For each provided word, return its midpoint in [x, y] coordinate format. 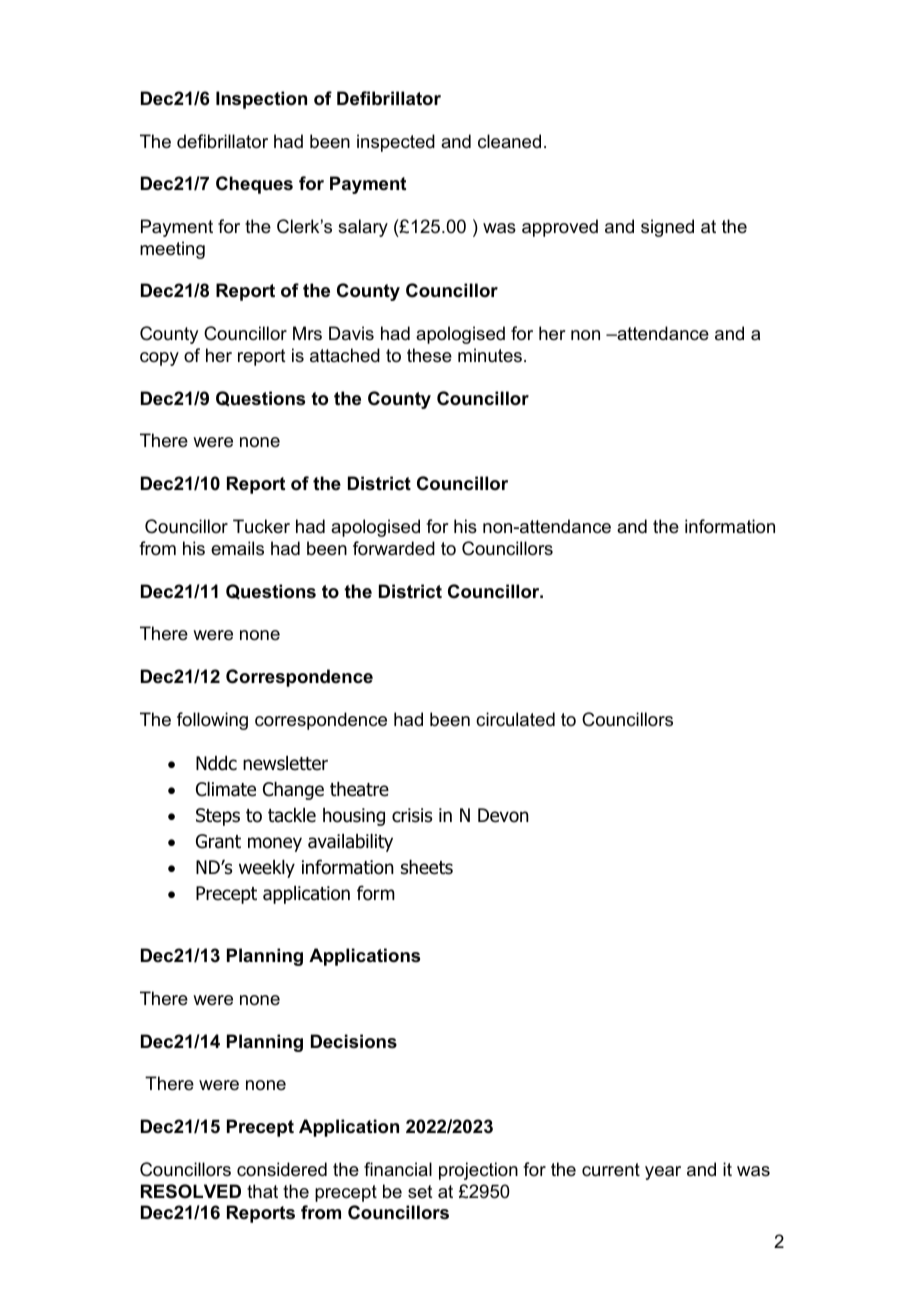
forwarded [394, 548]
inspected [396, 143]
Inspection [261, 100]
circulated [515, 719]
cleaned [509, 141]
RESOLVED [191, 1191]
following [212, 721]
